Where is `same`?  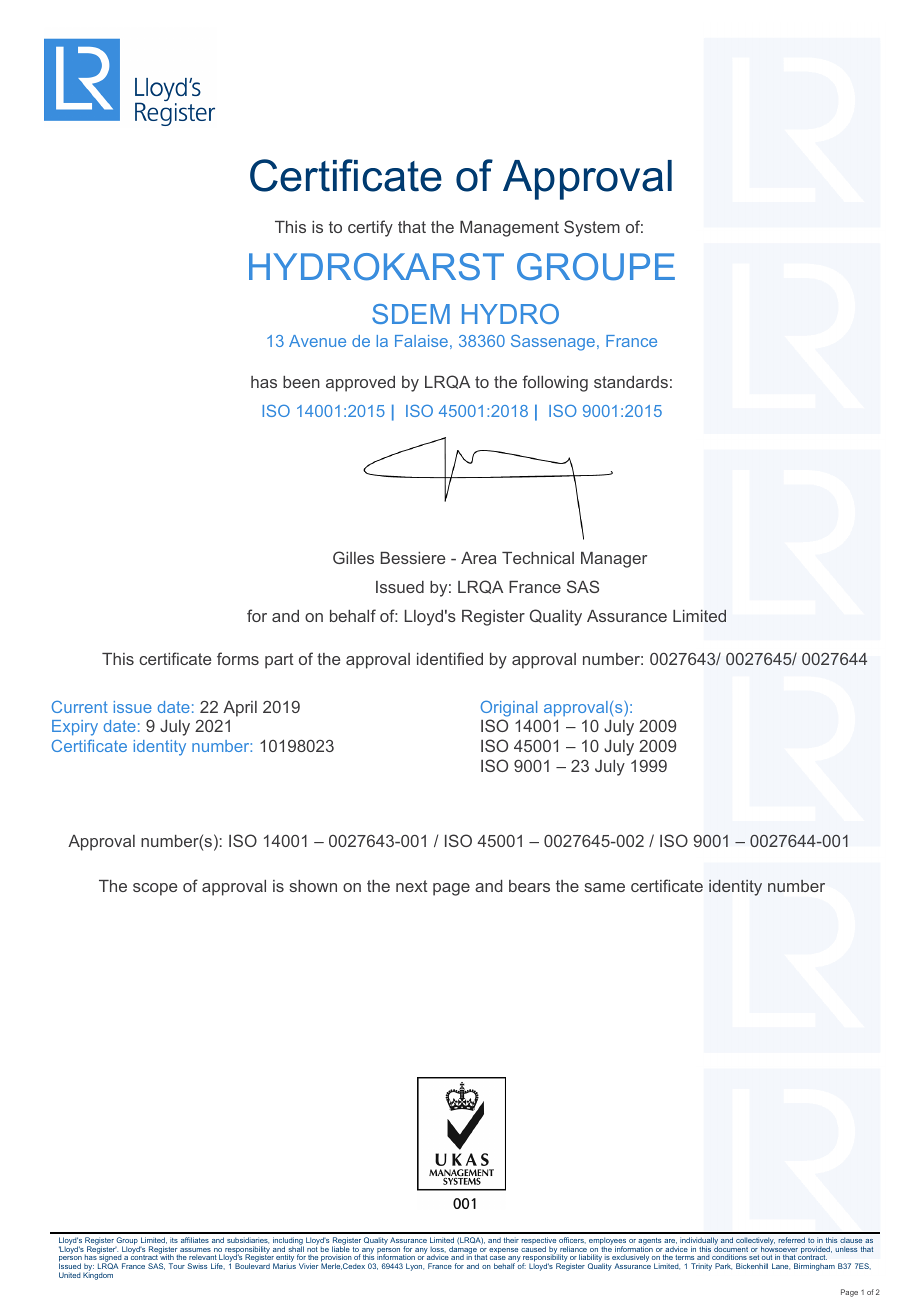
same is located at coordinates (604, 887).
